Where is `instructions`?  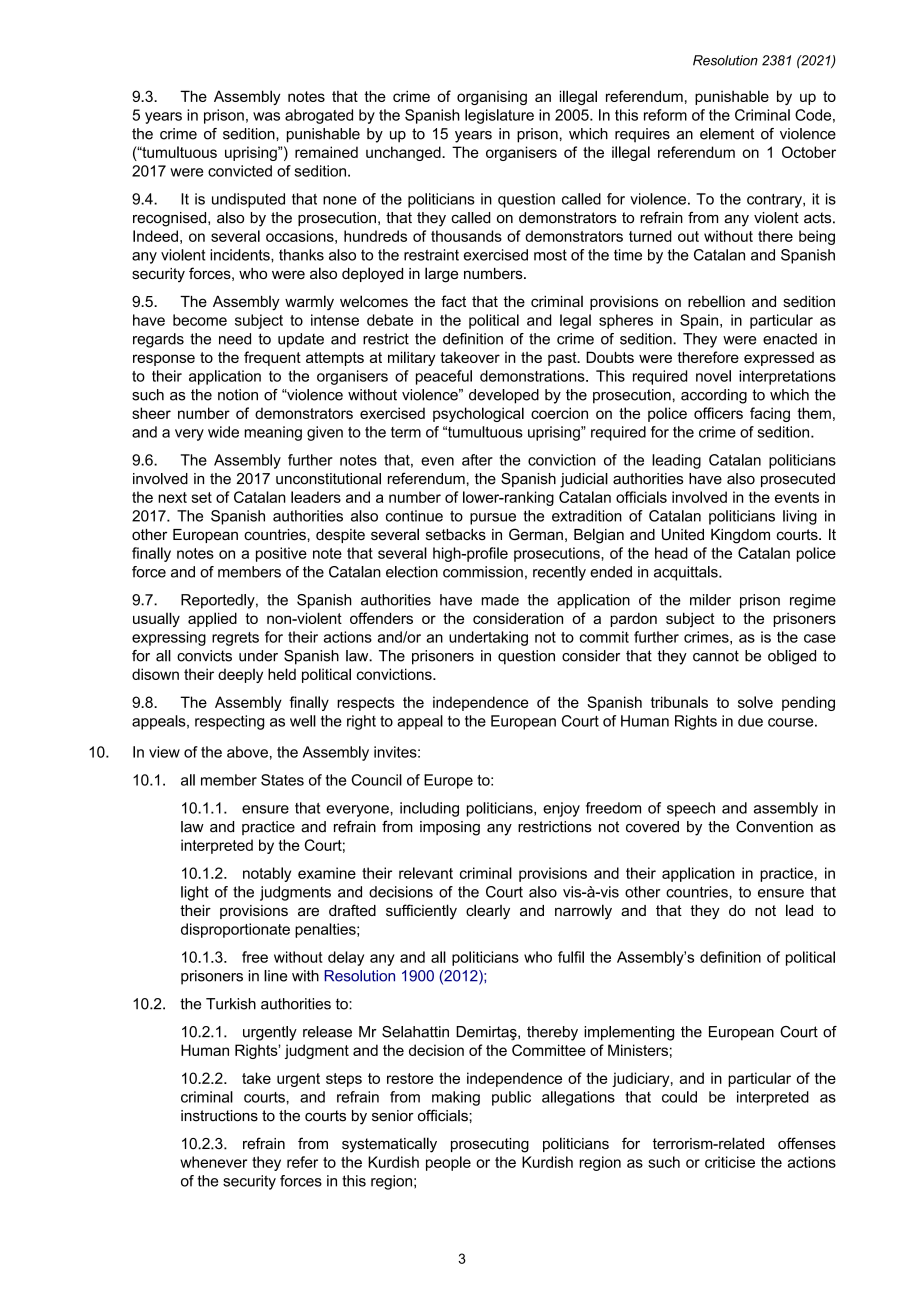
instructions is located at coordinates (219, 1116).
